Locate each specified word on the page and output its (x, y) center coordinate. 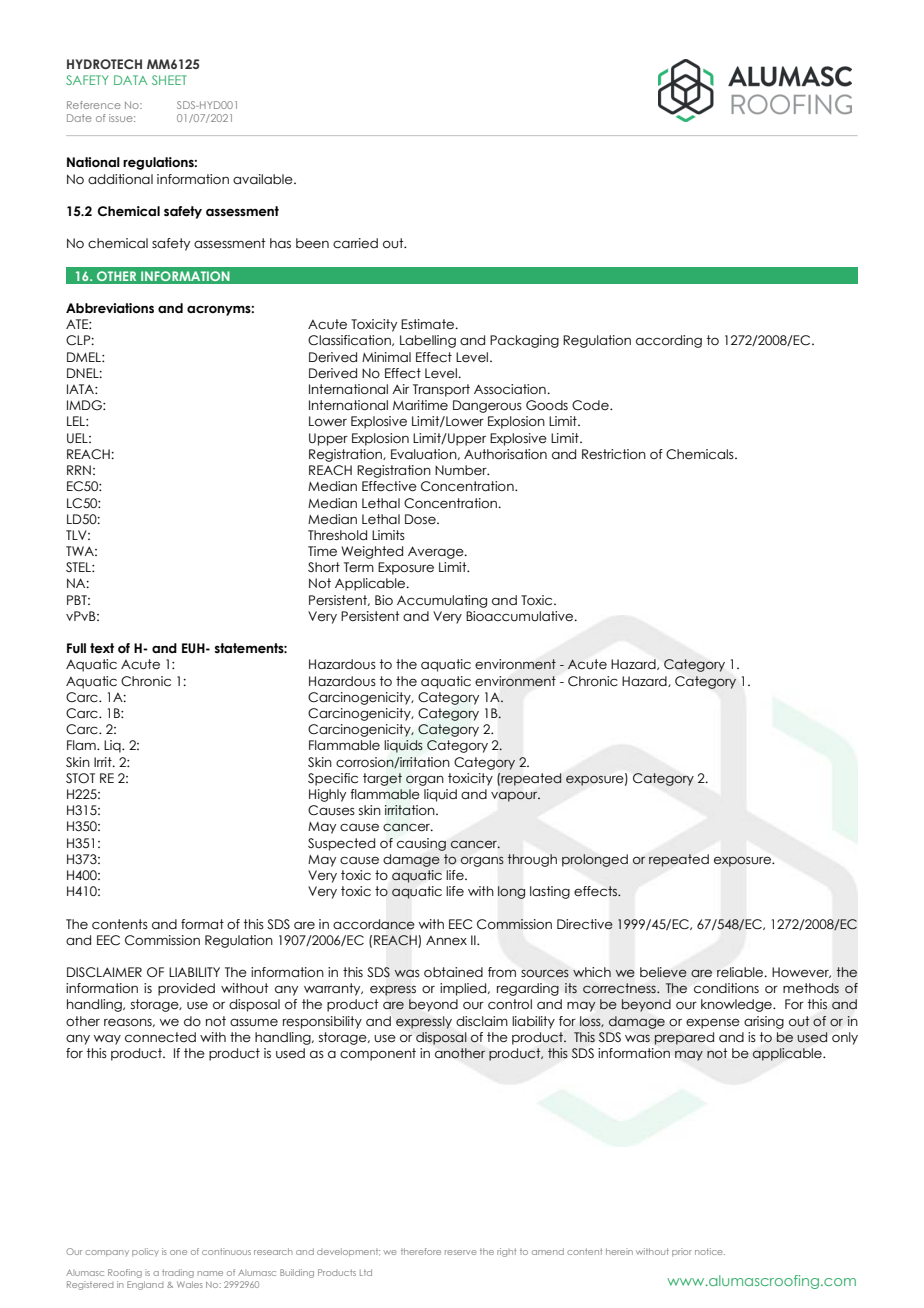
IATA (81, 389)
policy (145, 1252)
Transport (441, 390)
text (102, 648)
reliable (741, 972)
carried (355, 243)
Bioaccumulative (521, 616)
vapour (515, 796)
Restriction (614, 454)
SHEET (169, 80)
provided (186, 989)
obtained (453, 972)
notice (710, 1251)
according (669, 341)
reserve (461, 1252)
